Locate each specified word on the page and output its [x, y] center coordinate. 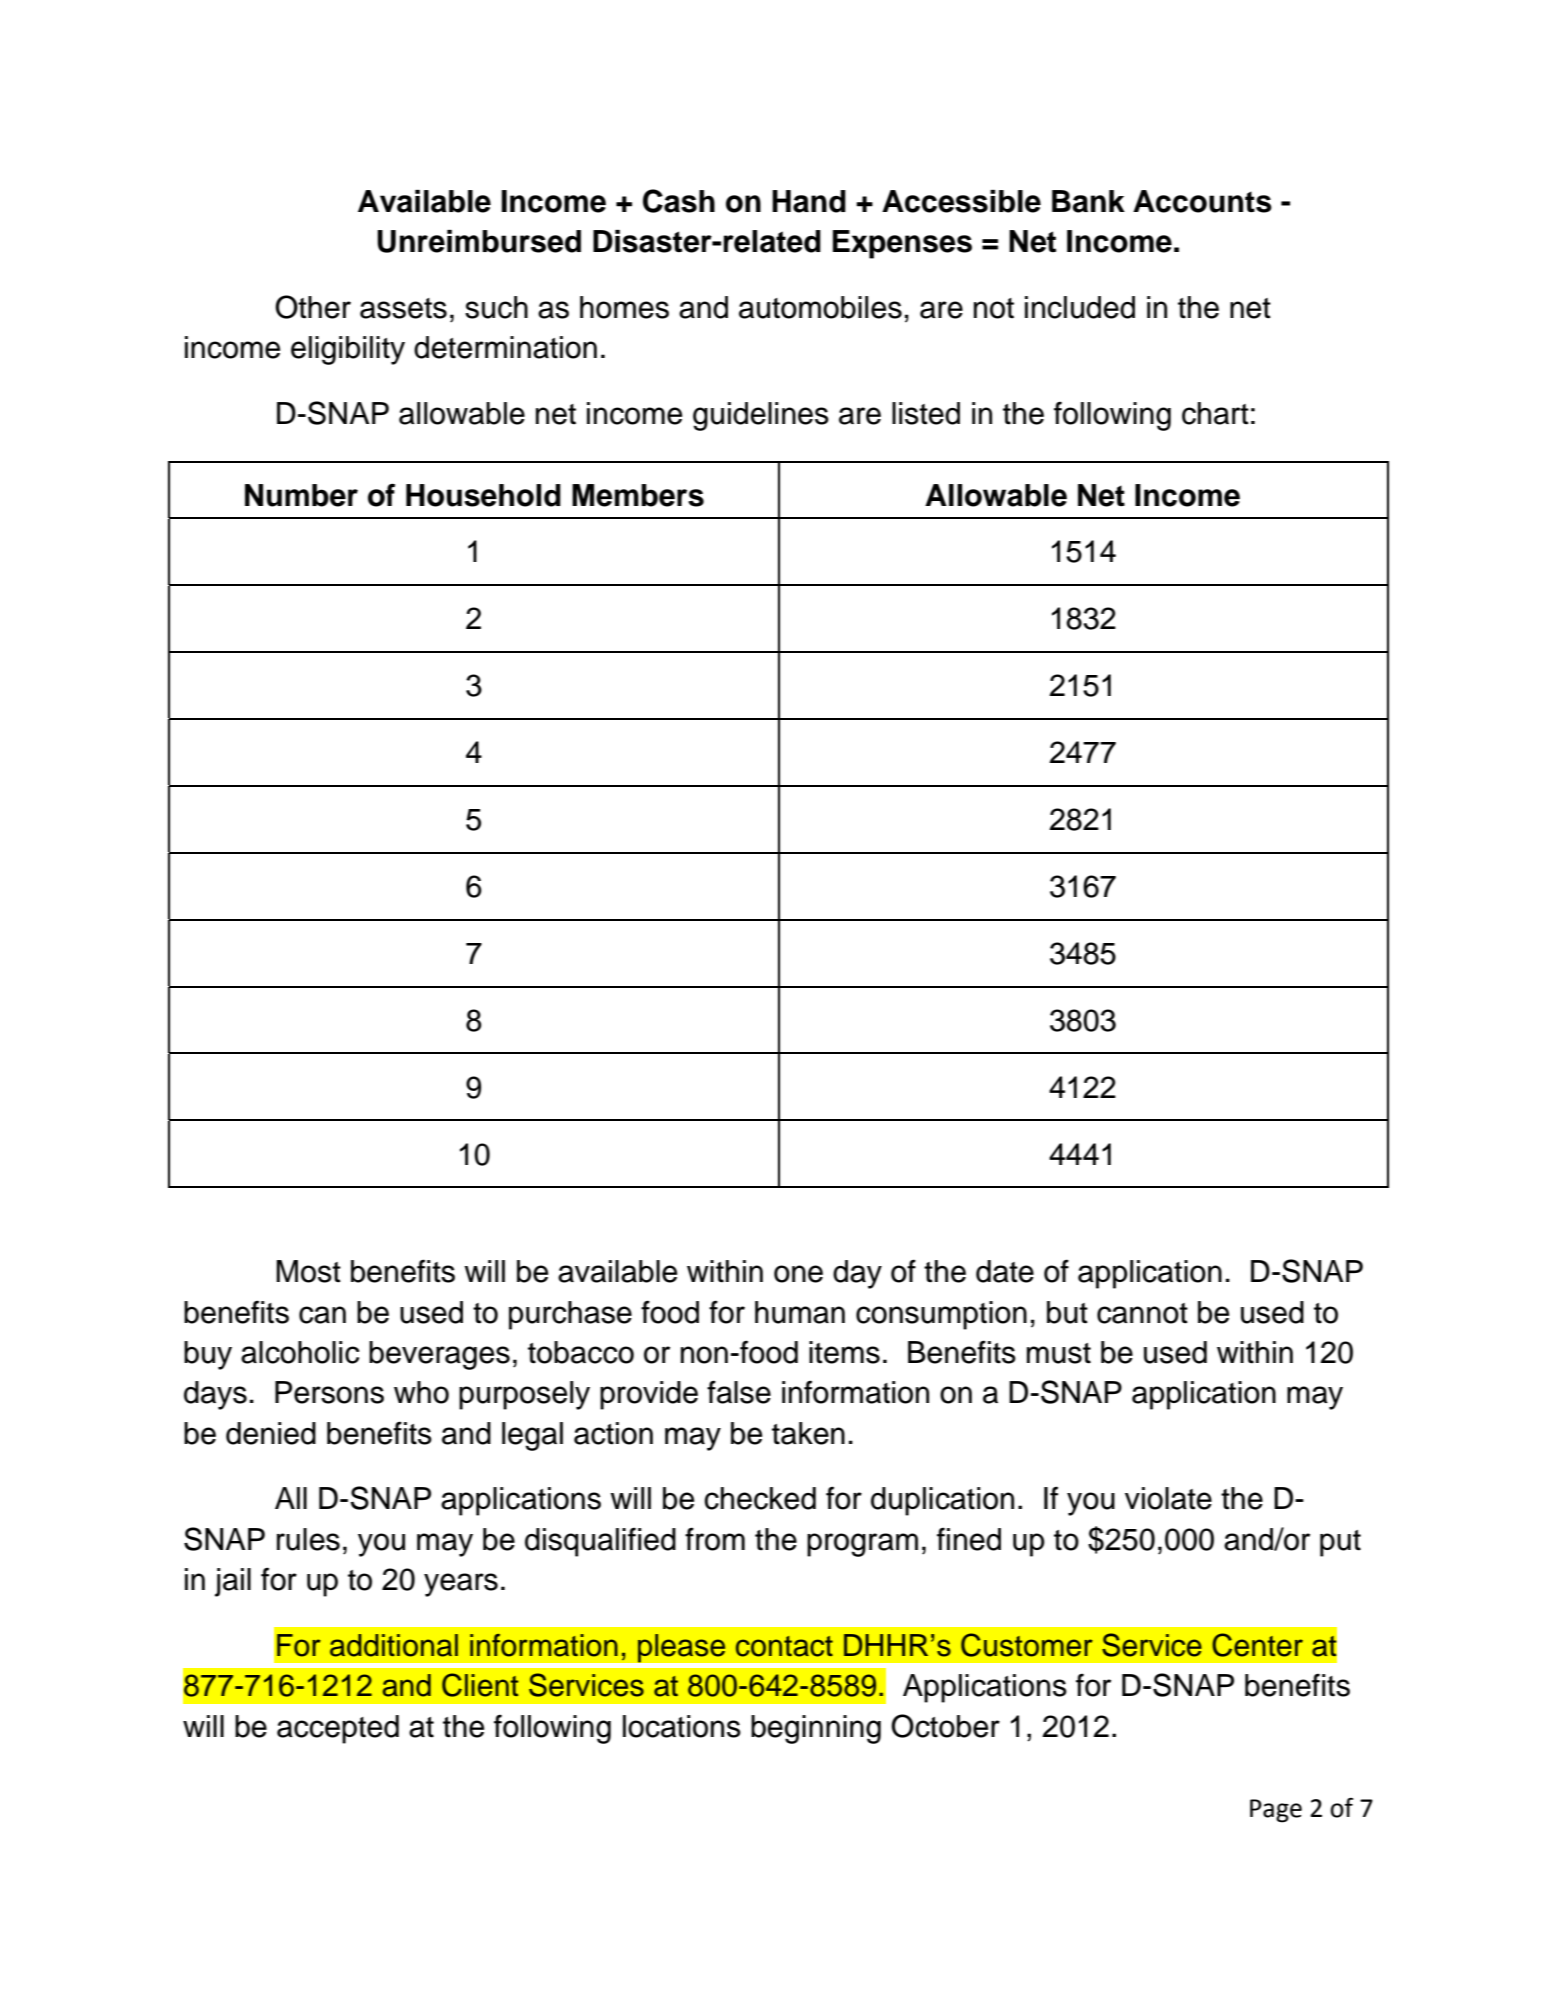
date [1005, 1271]
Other [313, 307]
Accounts [1202, 201]
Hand [809, 201]
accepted [338, 1729]
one [798, 1274]
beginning [816, 1729]
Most [308, 1271]
